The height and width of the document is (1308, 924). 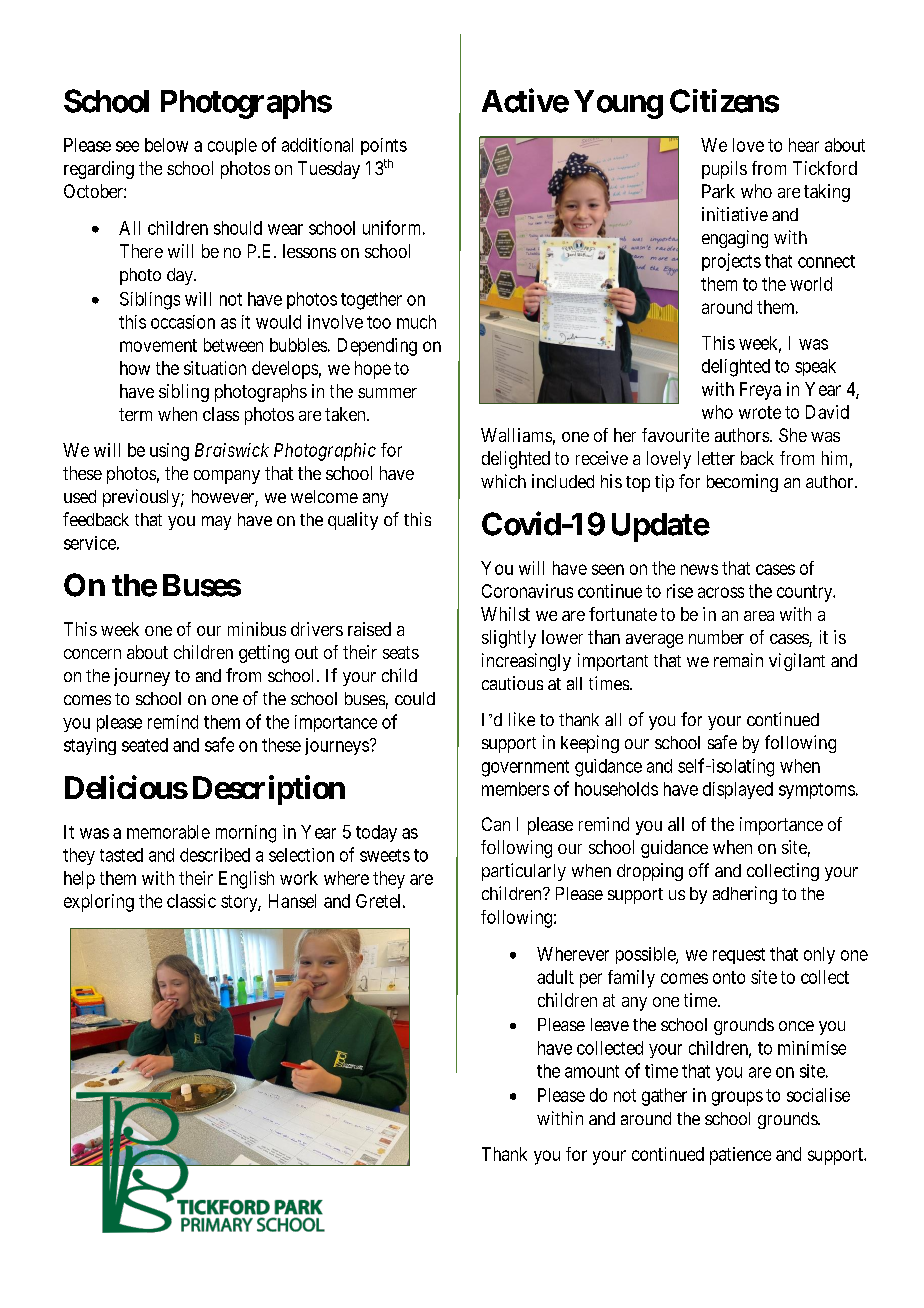 I want to click on Coronavirus, so click(x=527, y=591).
